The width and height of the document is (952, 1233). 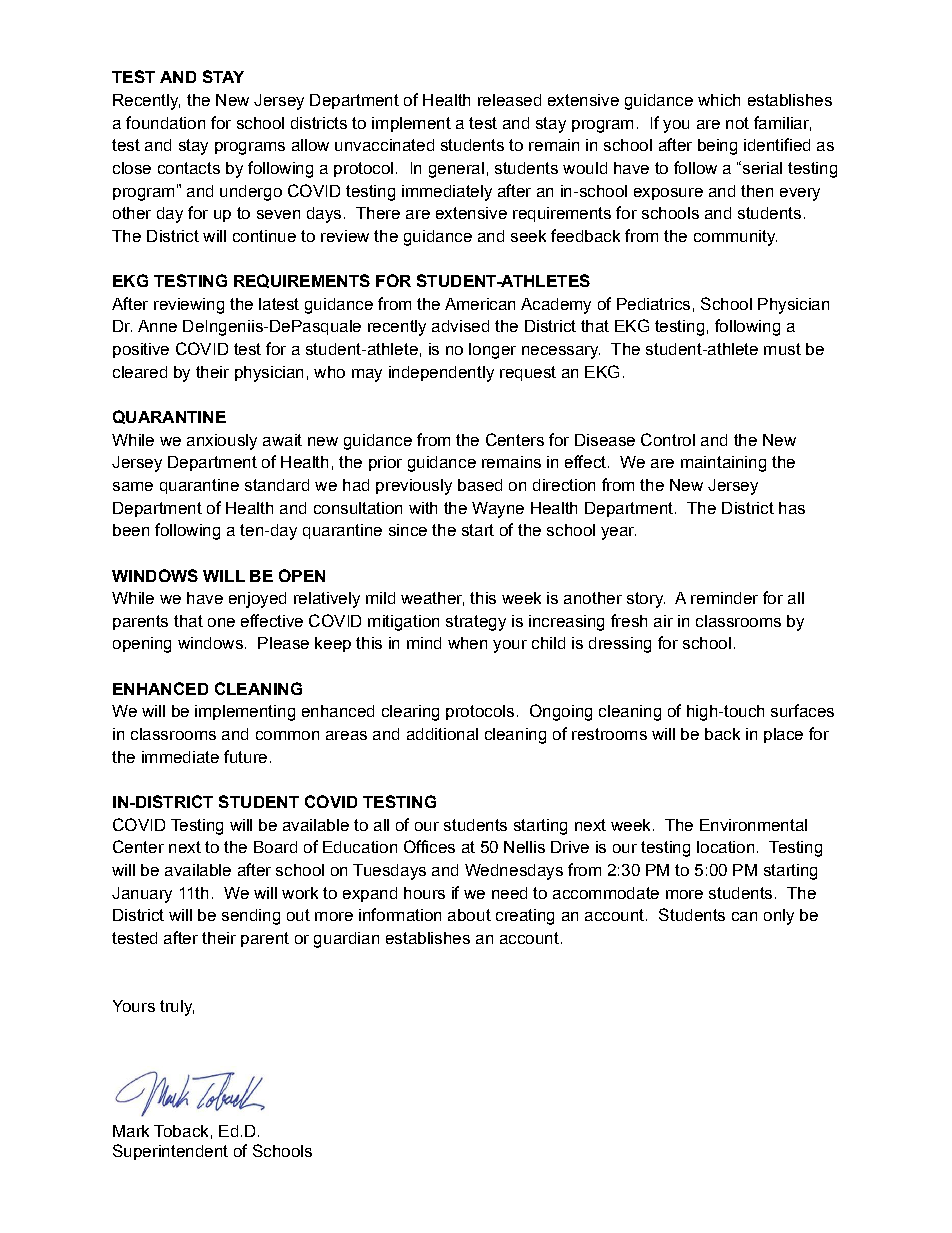 I want to click on about, so click(x=469, y=915).
